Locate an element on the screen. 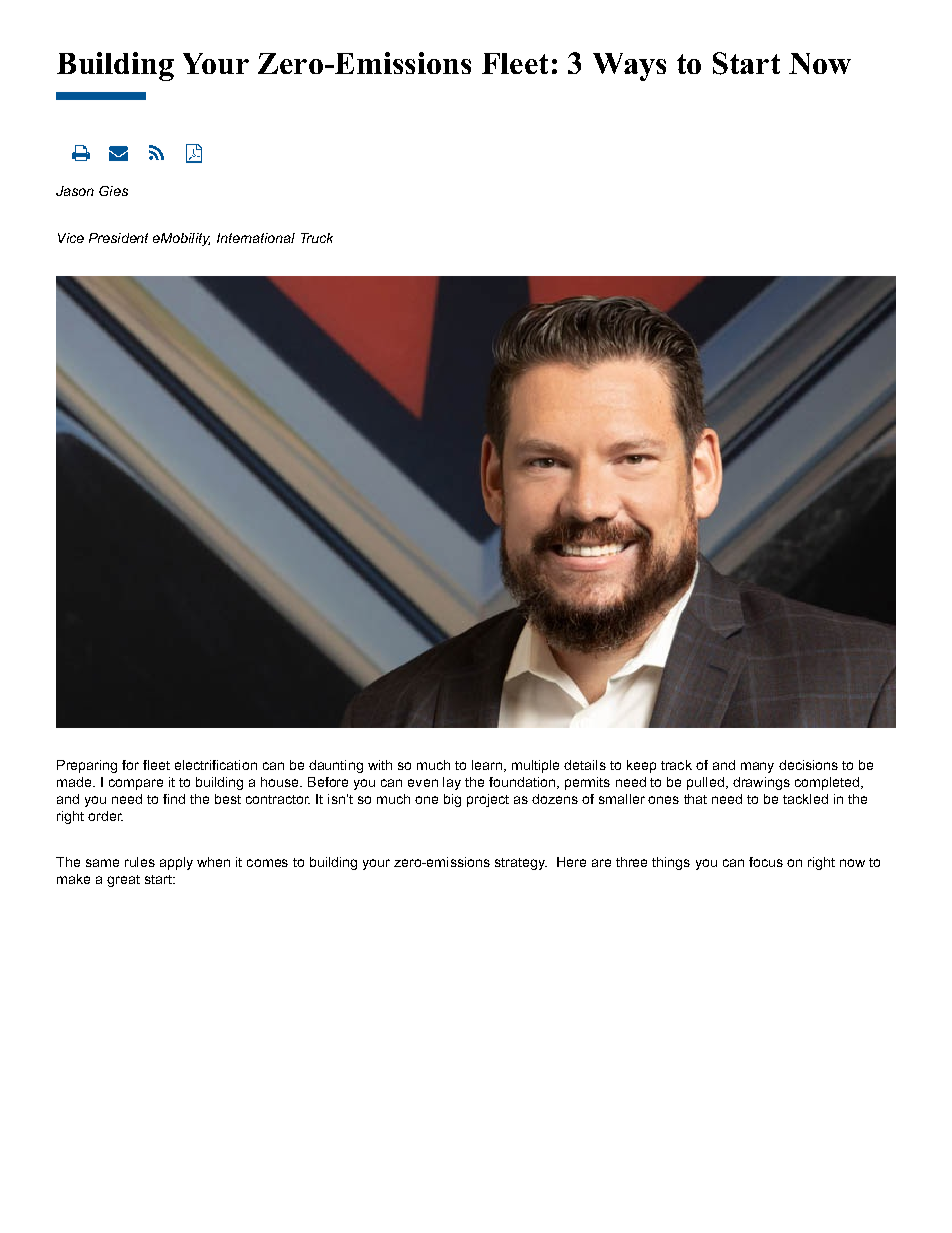 The height and width of the screenshot is (1233, 952). International is located at coordinates (256, 238).
